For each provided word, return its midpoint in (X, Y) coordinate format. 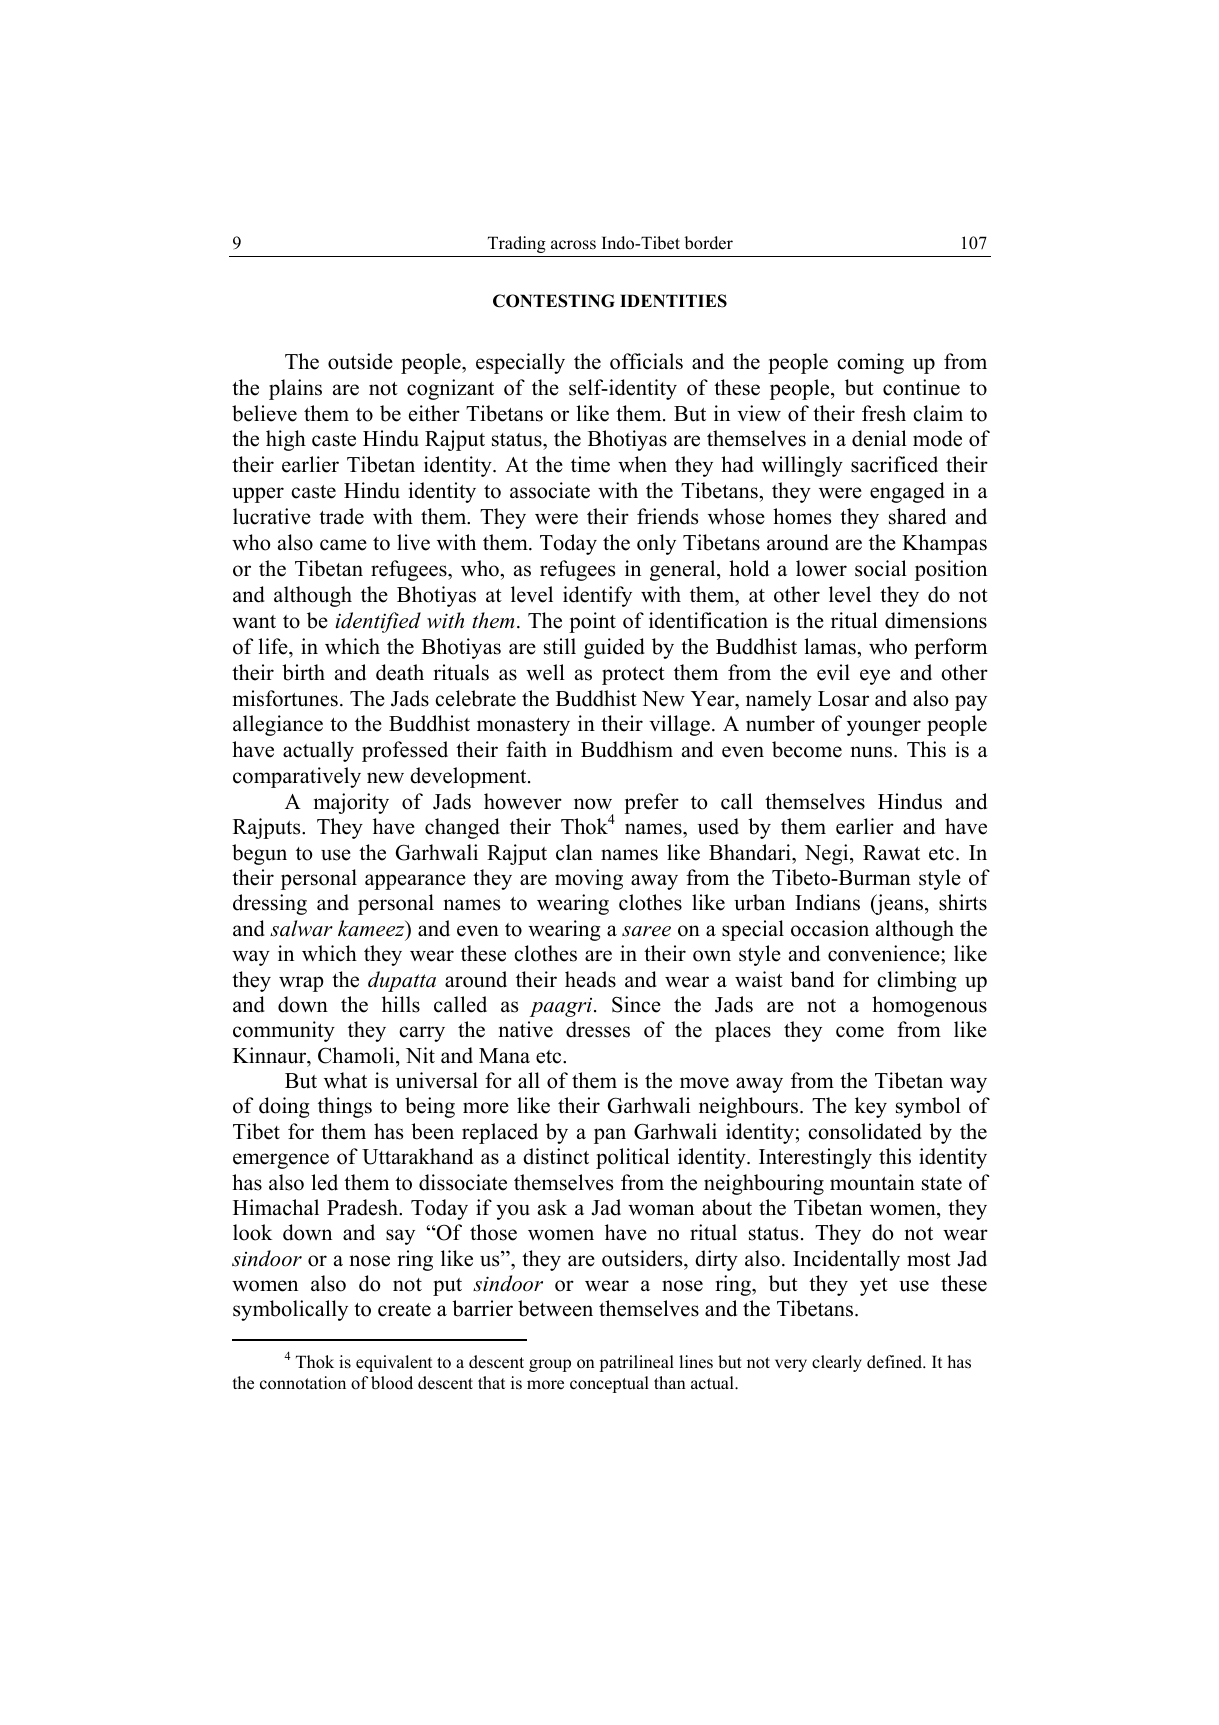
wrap (301, 984)
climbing (916, 981)
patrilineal (637, 1363)
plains (295, 389)
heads (590, 979)
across (573, 245)
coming (870, 363)
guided (614, 648)
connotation (303, 1383)
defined (896, 1362)
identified (378, 622)
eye (875, 677)
